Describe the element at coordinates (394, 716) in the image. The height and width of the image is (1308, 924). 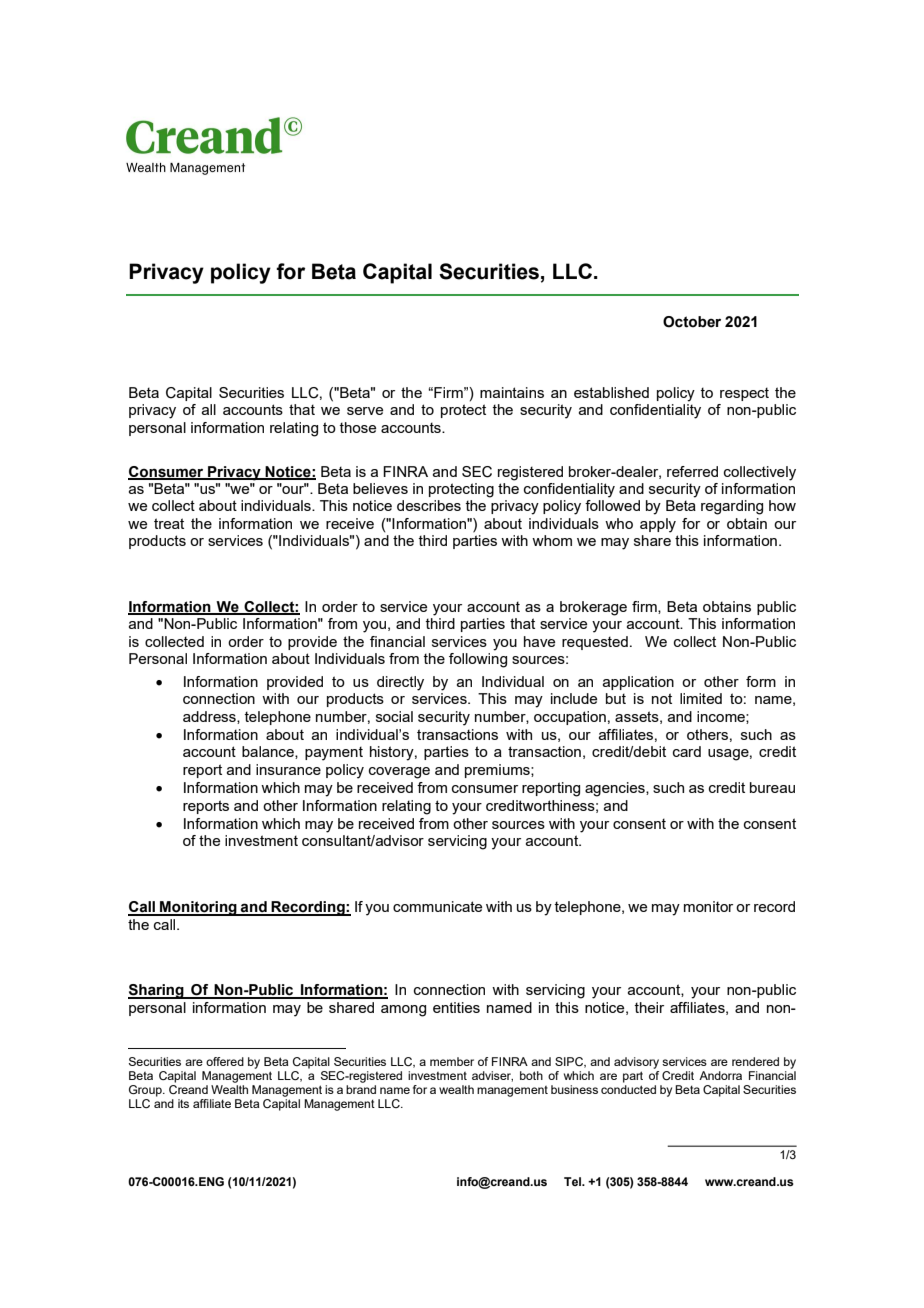
I see `social` at that location.
